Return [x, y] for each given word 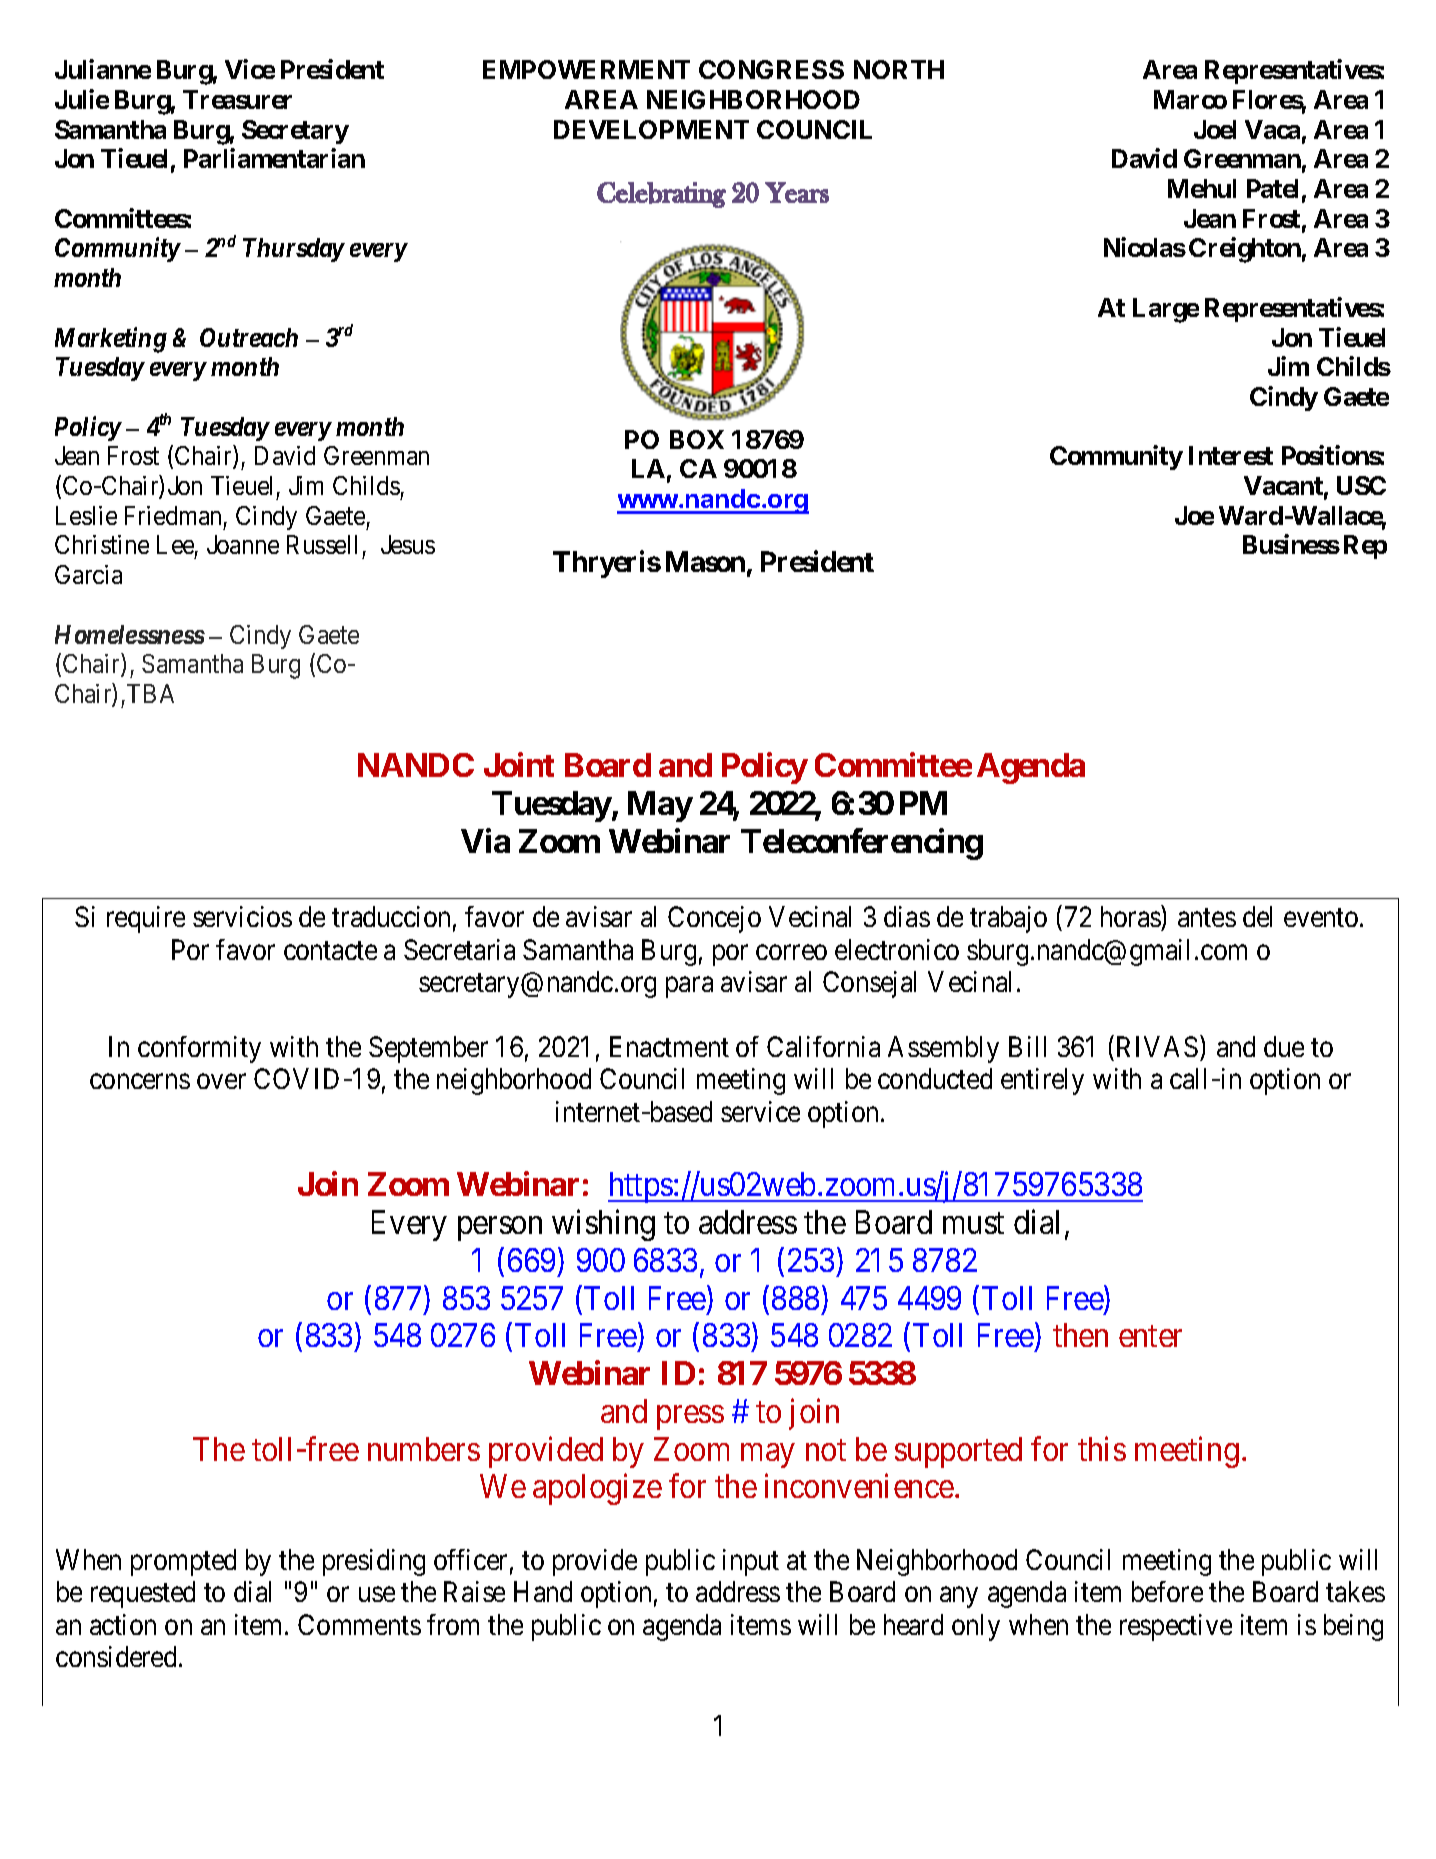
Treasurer [237, 99]
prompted [183, 1562]
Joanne [243, 544]
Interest [1231, 455]
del [1257, 916]
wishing [603, 1225]
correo [791, 952]
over [221, 1081]
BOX [697, 439]
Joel [1215, 129]
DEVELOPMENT [651, 129]
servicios [242, 916]
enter [1150, 1336]
